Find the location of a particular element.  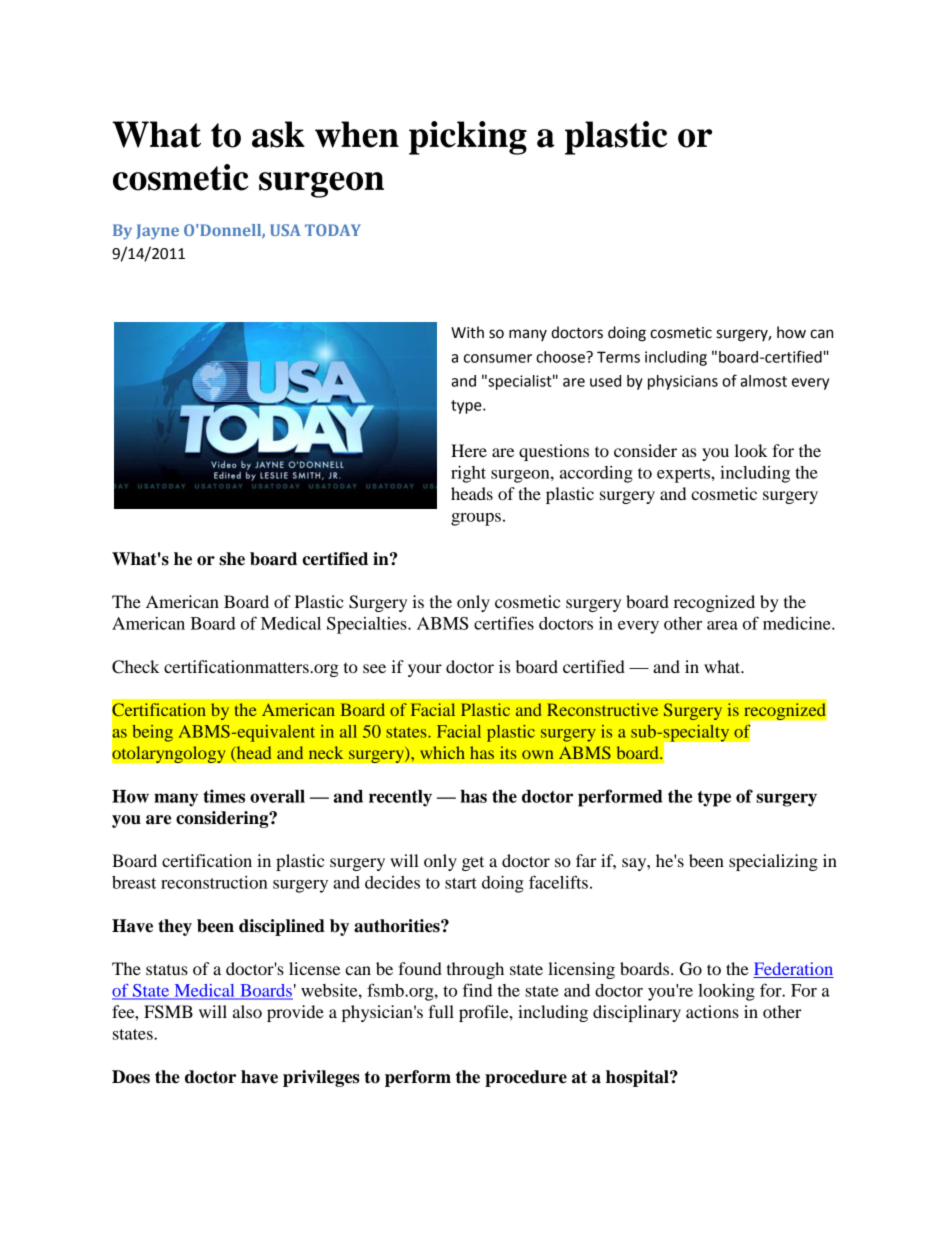

ask is located at coordinates (278, 134).
